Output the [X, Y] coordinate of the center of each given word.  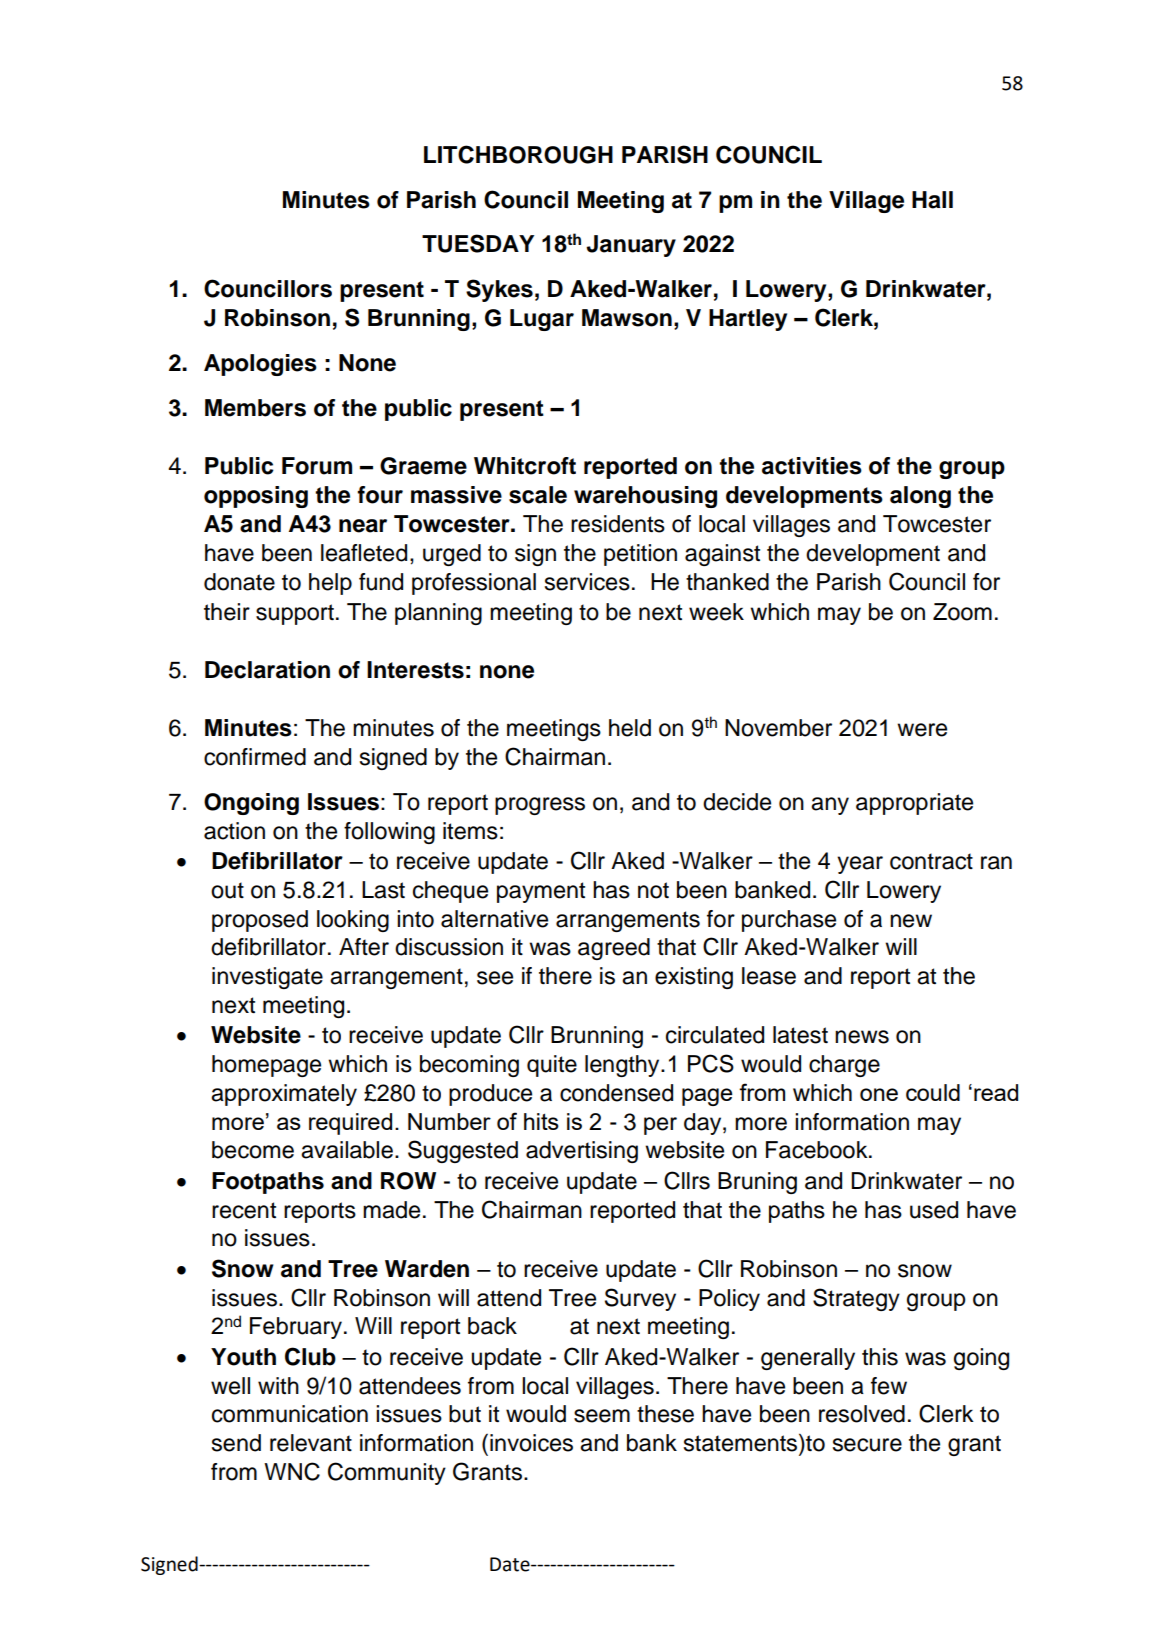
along [920, 497]
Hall [932, 200]
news [862, 1037]
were [922, 730]
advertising [582, 1152]
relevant [311, 1443]
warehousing [645, 497]
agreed [614, 949]
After [364, 947]
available [347, 1150]
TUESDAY [478, 243]
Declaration [267, 670]
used [934, 1210]
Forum [317, 466]
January [631, 246]
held [630, 728]
